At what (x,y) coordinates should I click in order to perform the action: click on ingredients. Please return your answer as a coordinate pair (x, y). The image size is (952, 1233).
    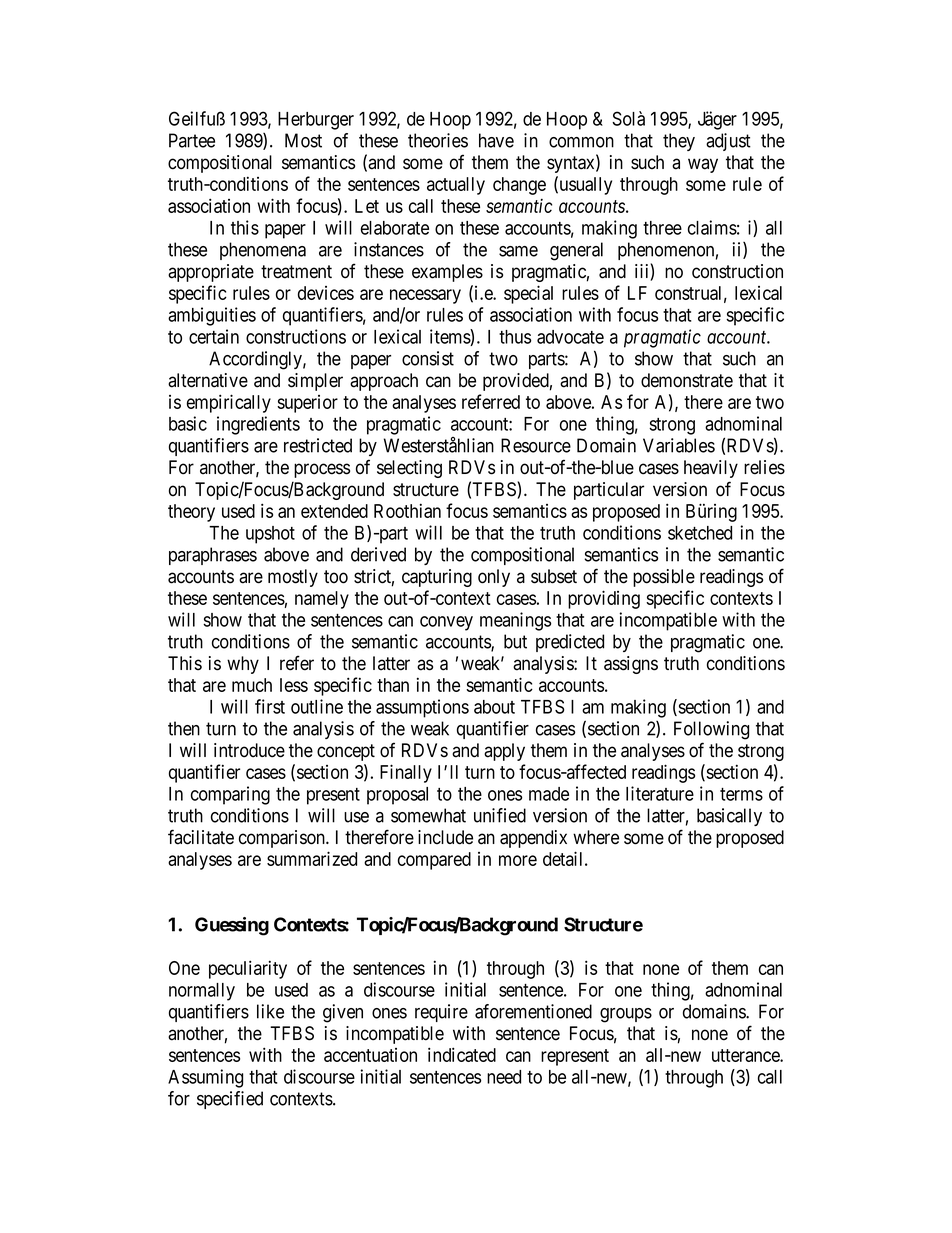
    Looking at the image, I should click on (258, 425).
